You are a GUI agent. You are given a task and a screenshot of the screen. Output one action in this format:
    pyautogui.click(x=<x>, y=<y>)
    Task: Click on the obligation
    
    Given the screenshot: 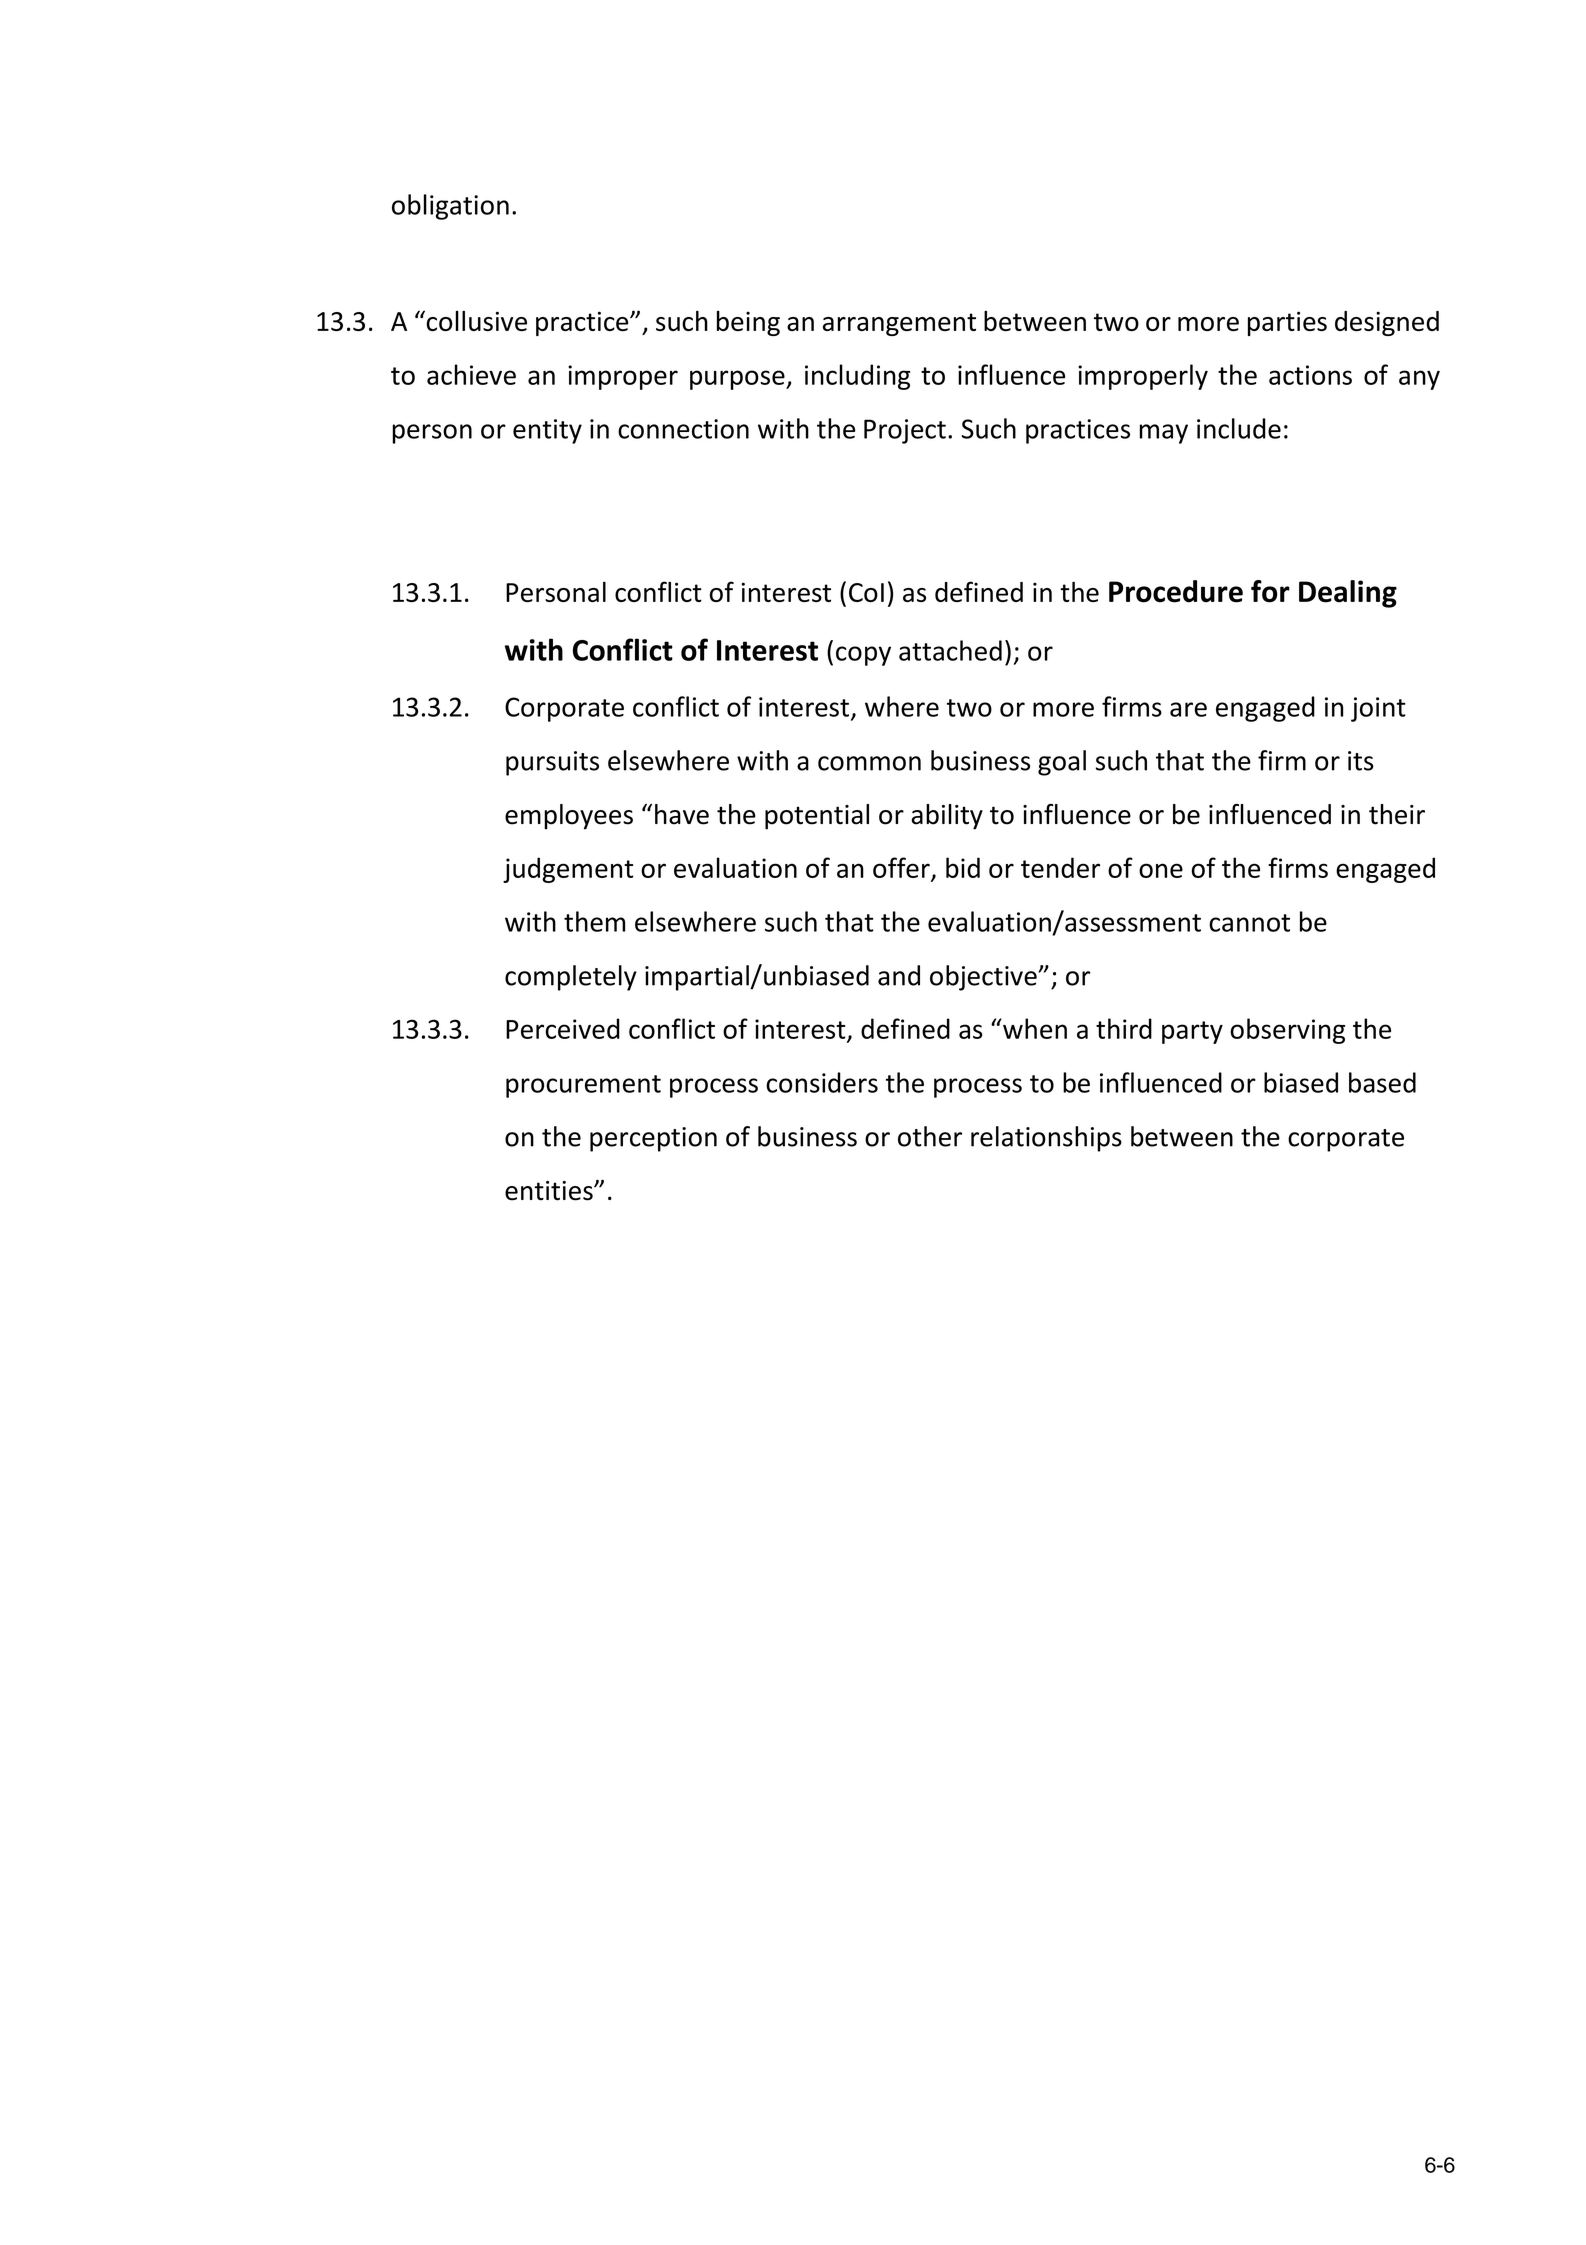 What is the action you would take?
    pyautogui.click(x=450, y=207)
